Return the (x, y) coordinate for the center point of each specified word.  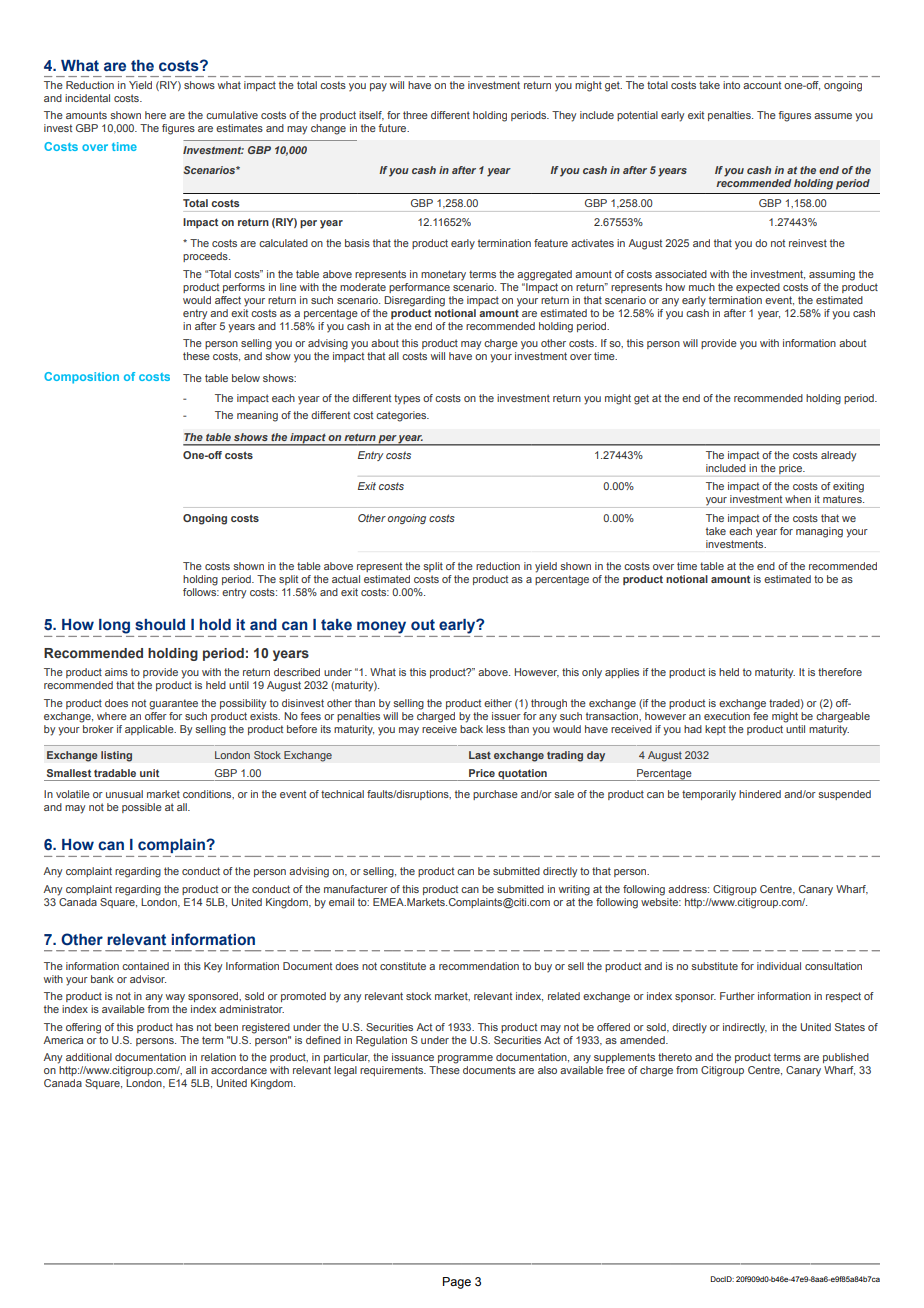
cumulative (232, 115)
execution (727, 716)
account (762, 85)
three (415, 115)
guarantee (173, 704)
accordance (239, 1070)
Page (457, 1283)
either (498, 703)
